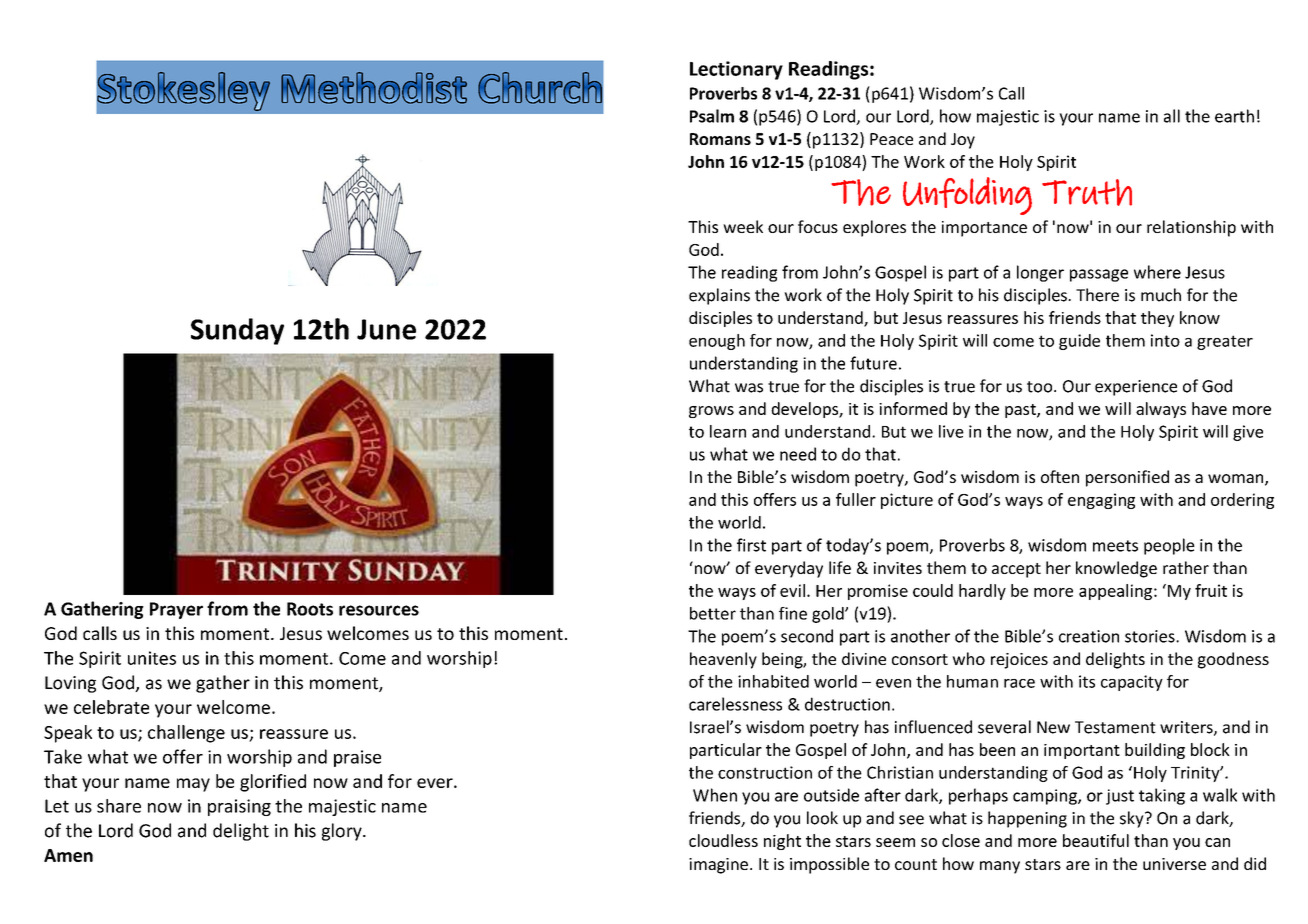  Describe the element at coordinates (728, 431) in the image. I see `learn` at that location.
